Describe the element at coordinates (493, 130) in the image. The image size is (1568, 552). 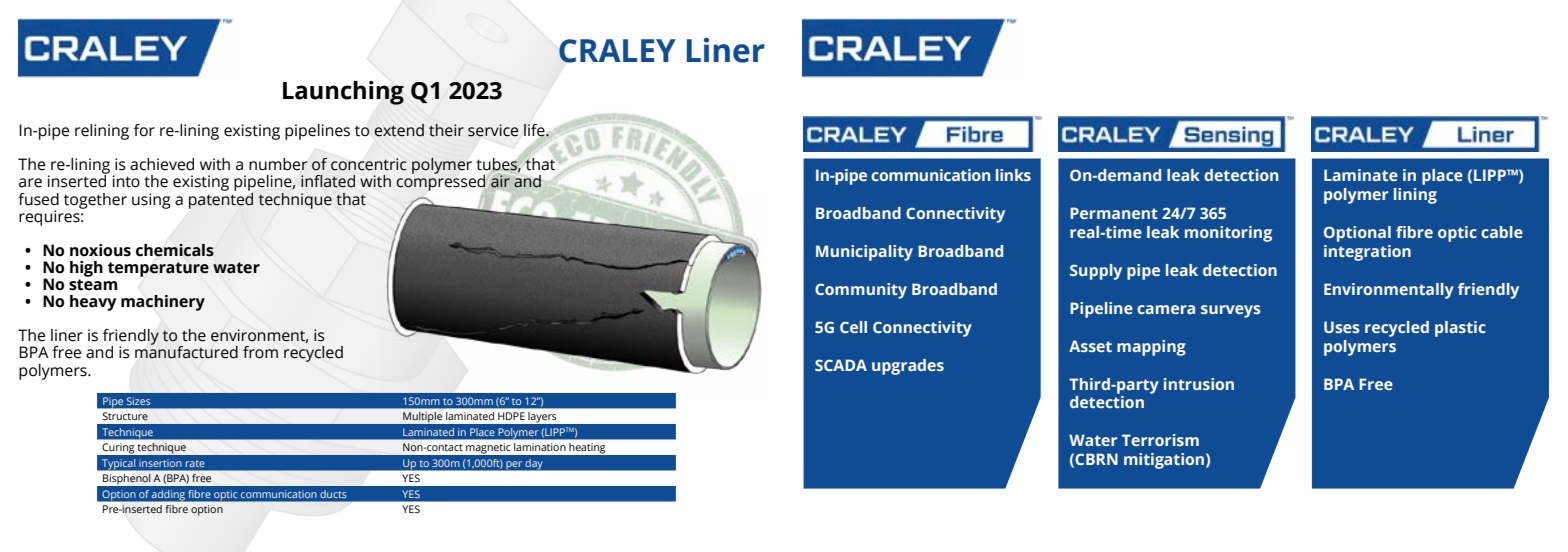
I see `service` at that location.
